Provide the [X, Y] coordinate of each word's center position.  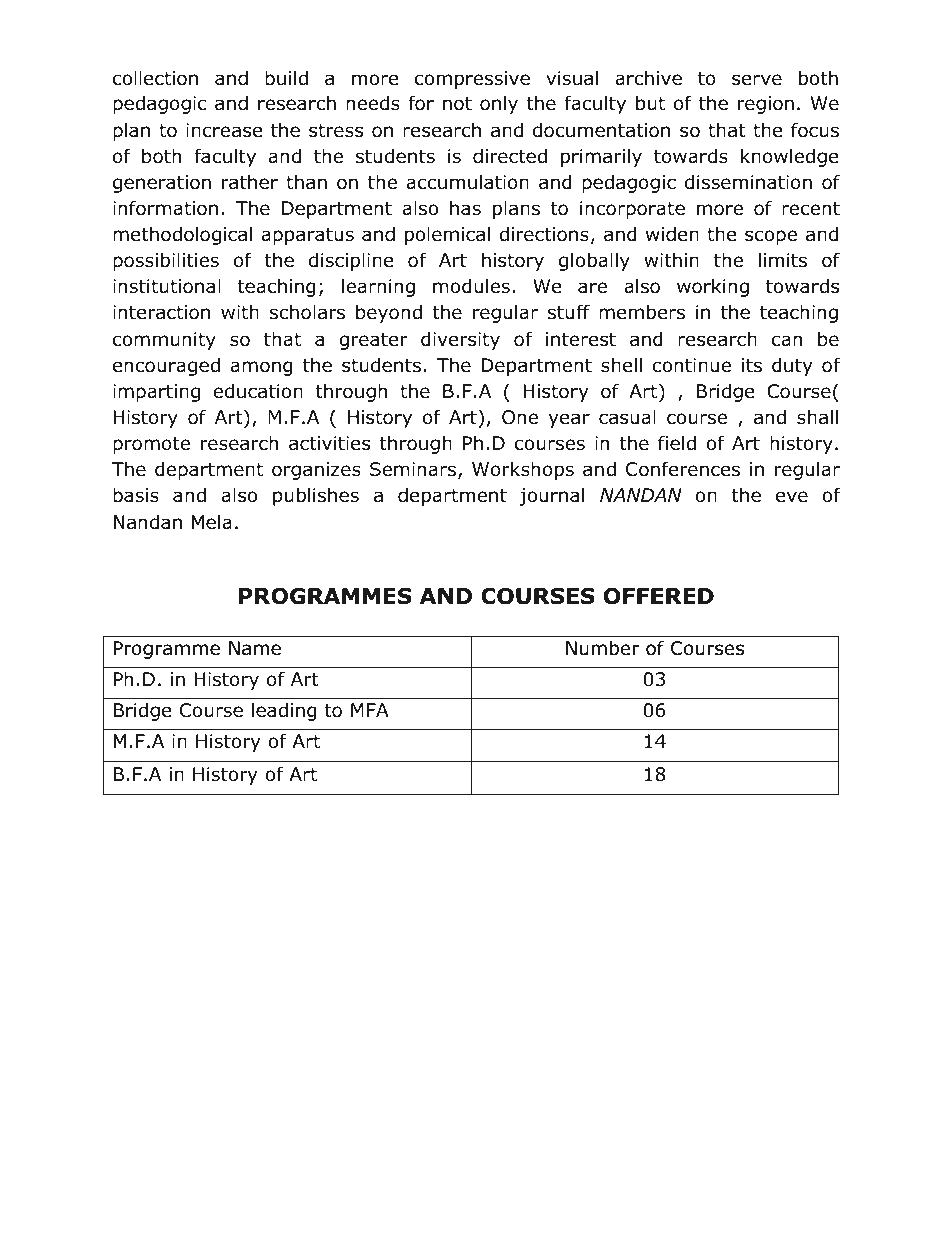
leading [284, 711]
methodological [182, 235]
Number [602, 648]
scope [771, 237]
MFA [370, 710]
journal [551, 496]
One [520, 417]
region [766, 105]
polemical [447, 235]
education [258, 391]
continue [691, 365]
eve [792, 497]
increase [224, 130]
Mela [212, 522]
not [457, 104]
